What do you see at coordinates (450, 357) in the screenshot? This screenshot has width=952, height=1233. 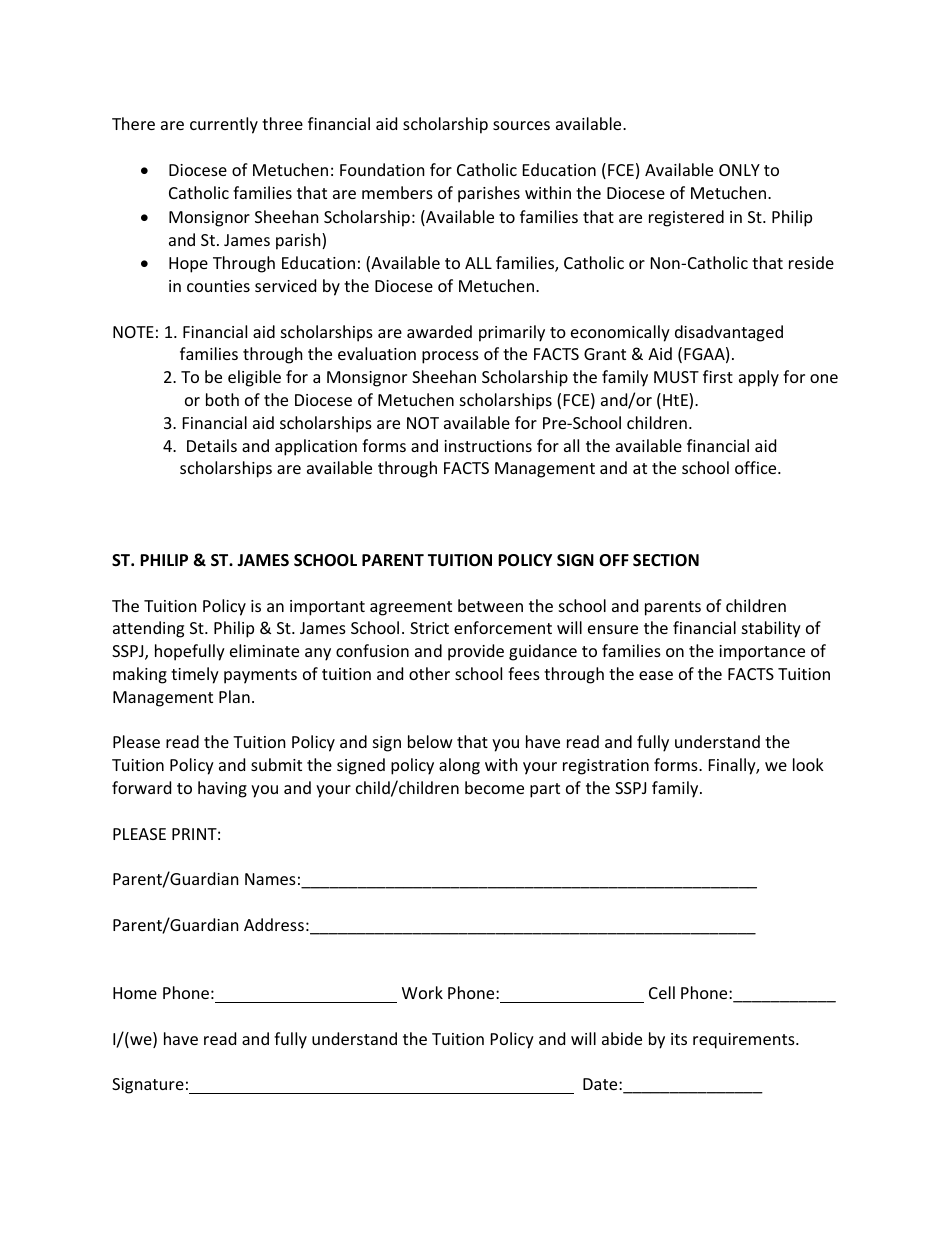 I see `process` at bounding box center [450, 357].
